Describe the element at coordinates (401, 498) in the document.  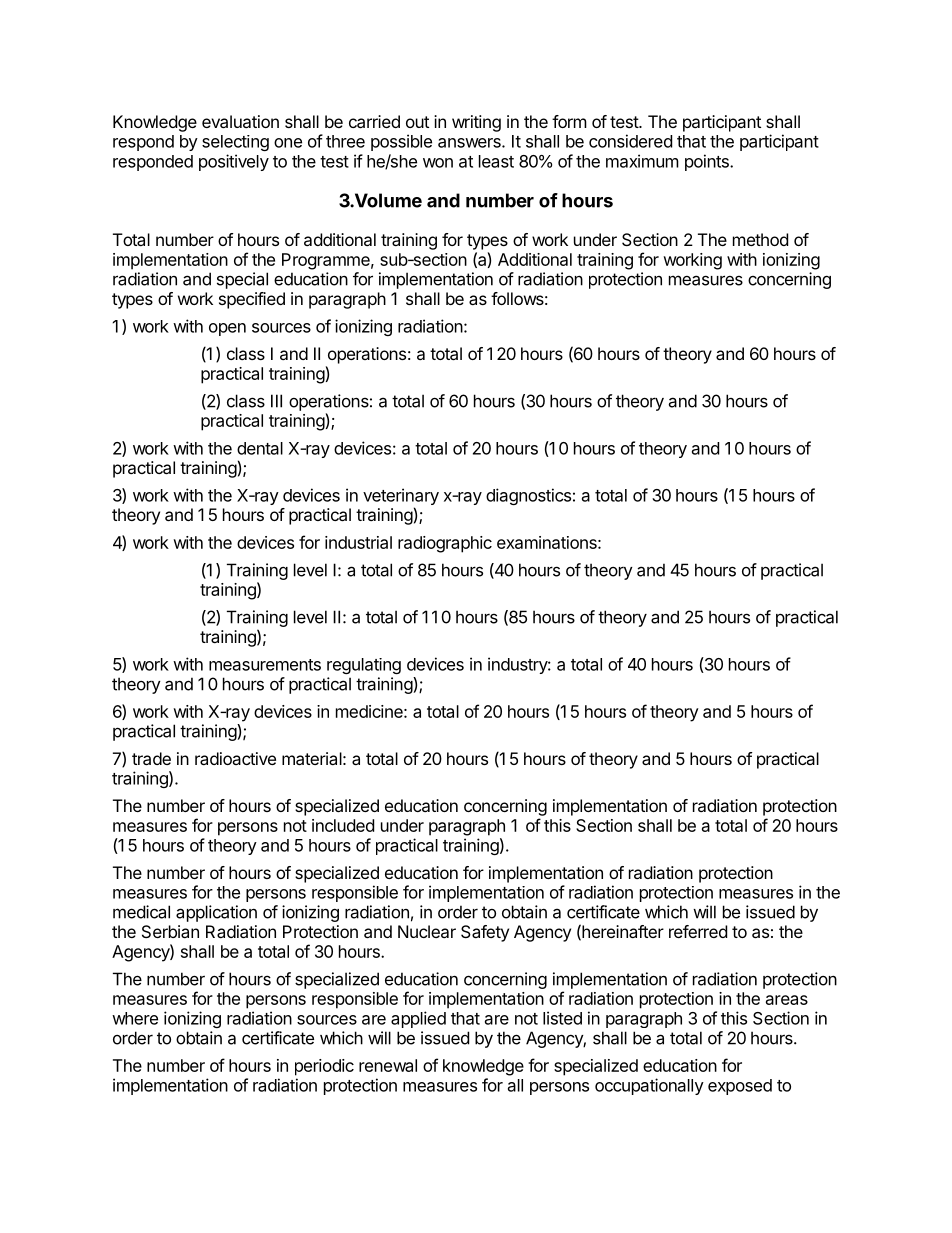
I see `veterinary` at that location.
